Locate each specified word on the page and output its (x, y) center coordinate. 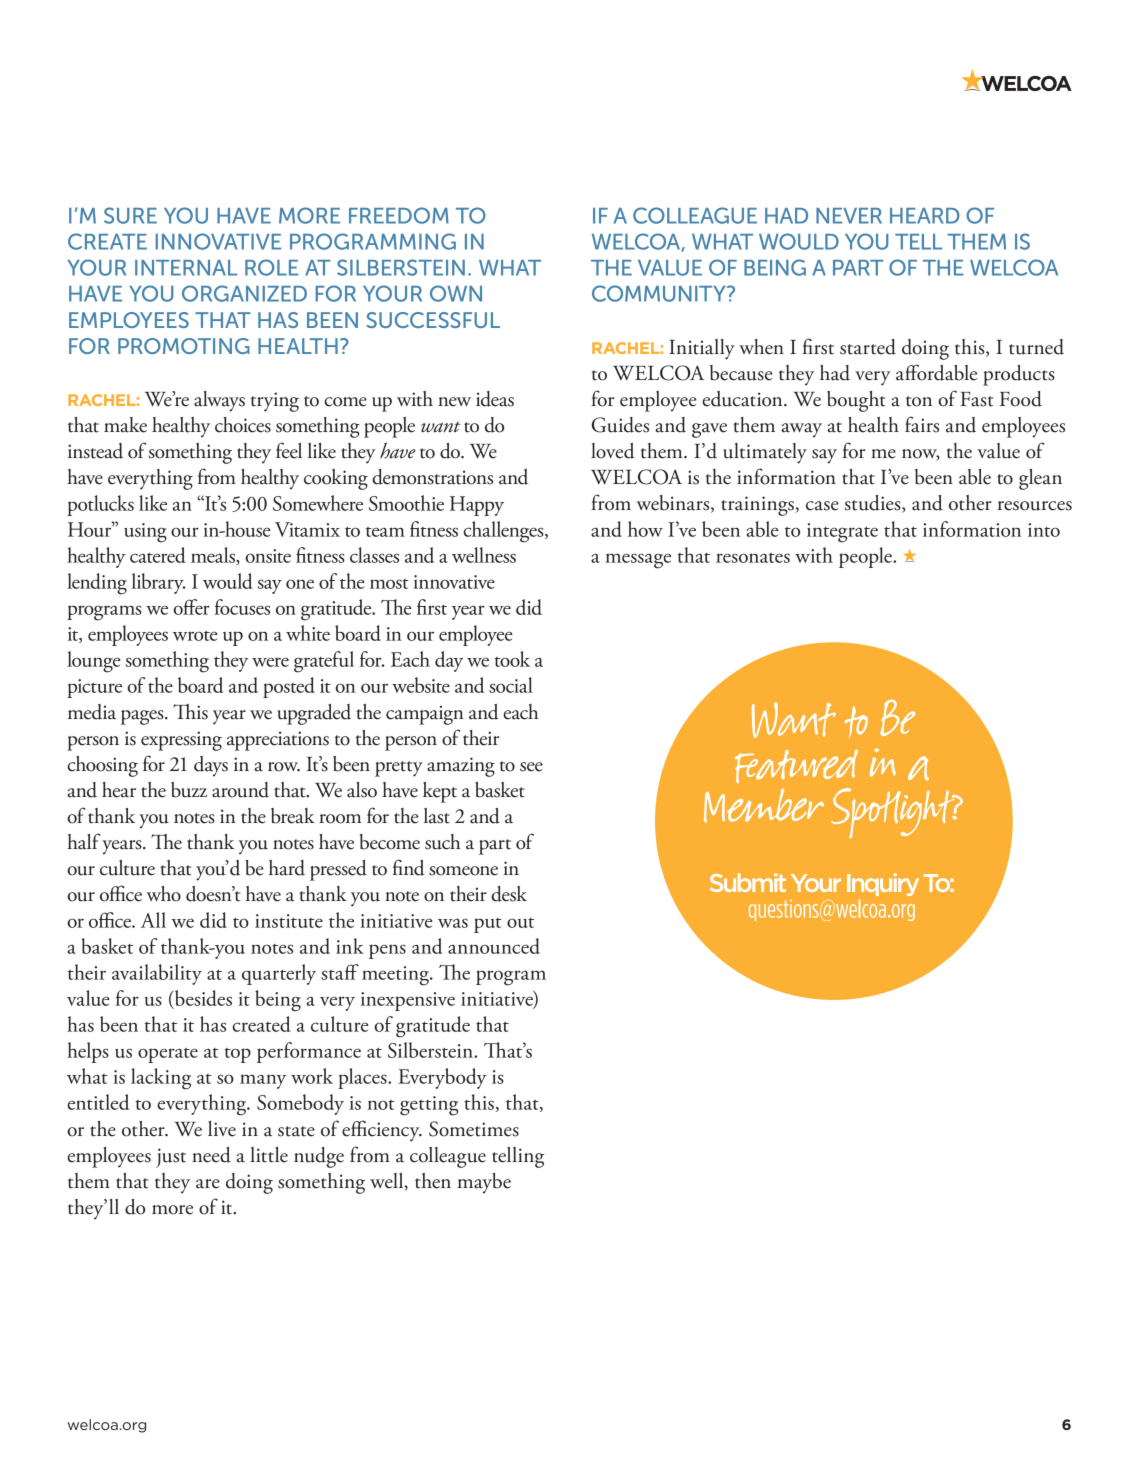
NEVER (849, 216)
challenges (504, 532)
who (164, 894)
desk (509, 894)
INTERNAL (186, 268)
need (211, 1155)
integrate (842, 533)
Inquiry (883, 884)
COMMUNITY (660, 293)
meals (214, 556)
